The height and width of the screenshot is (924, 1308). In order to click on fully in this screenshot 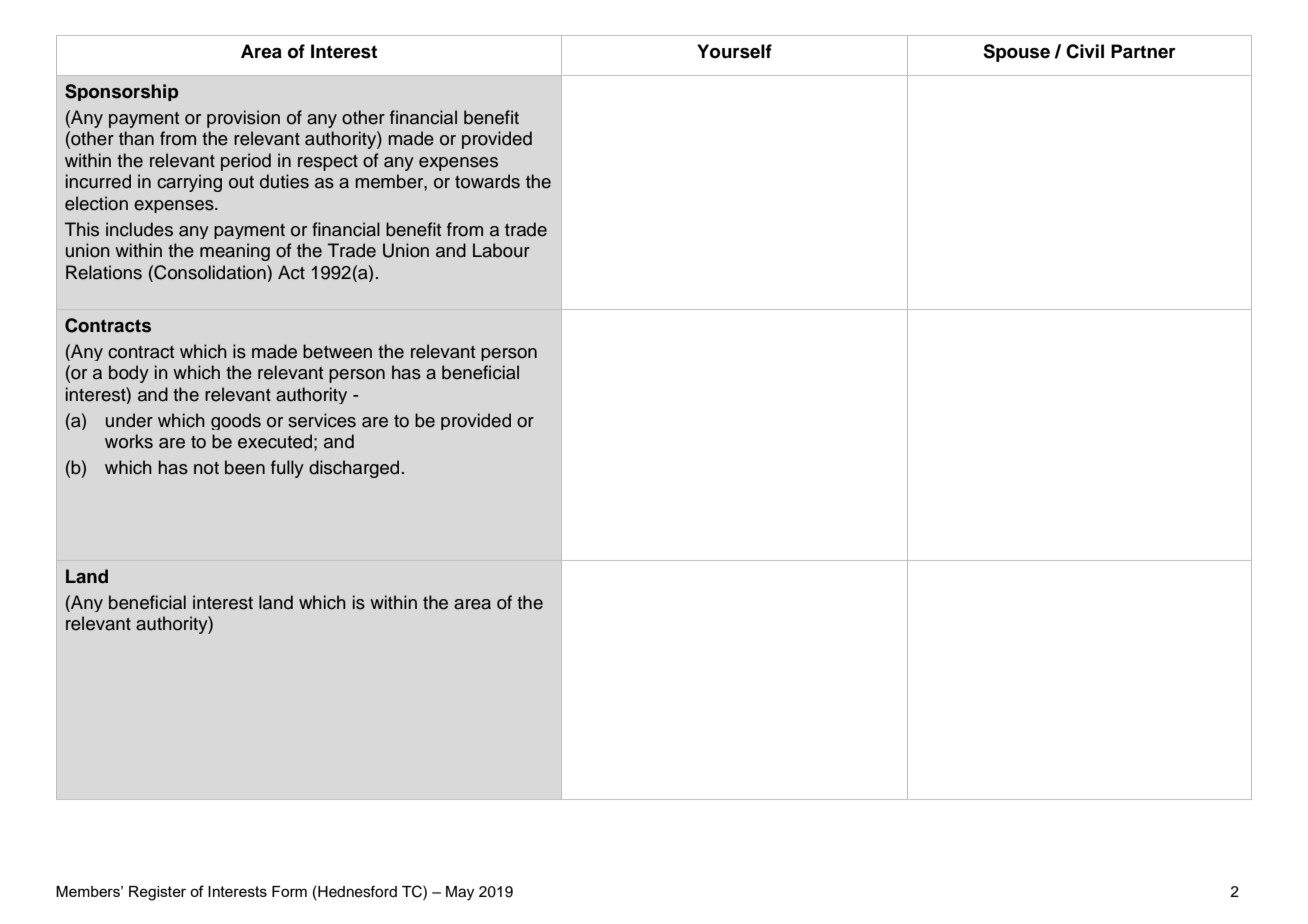, I will do `click(287, 469)`.
